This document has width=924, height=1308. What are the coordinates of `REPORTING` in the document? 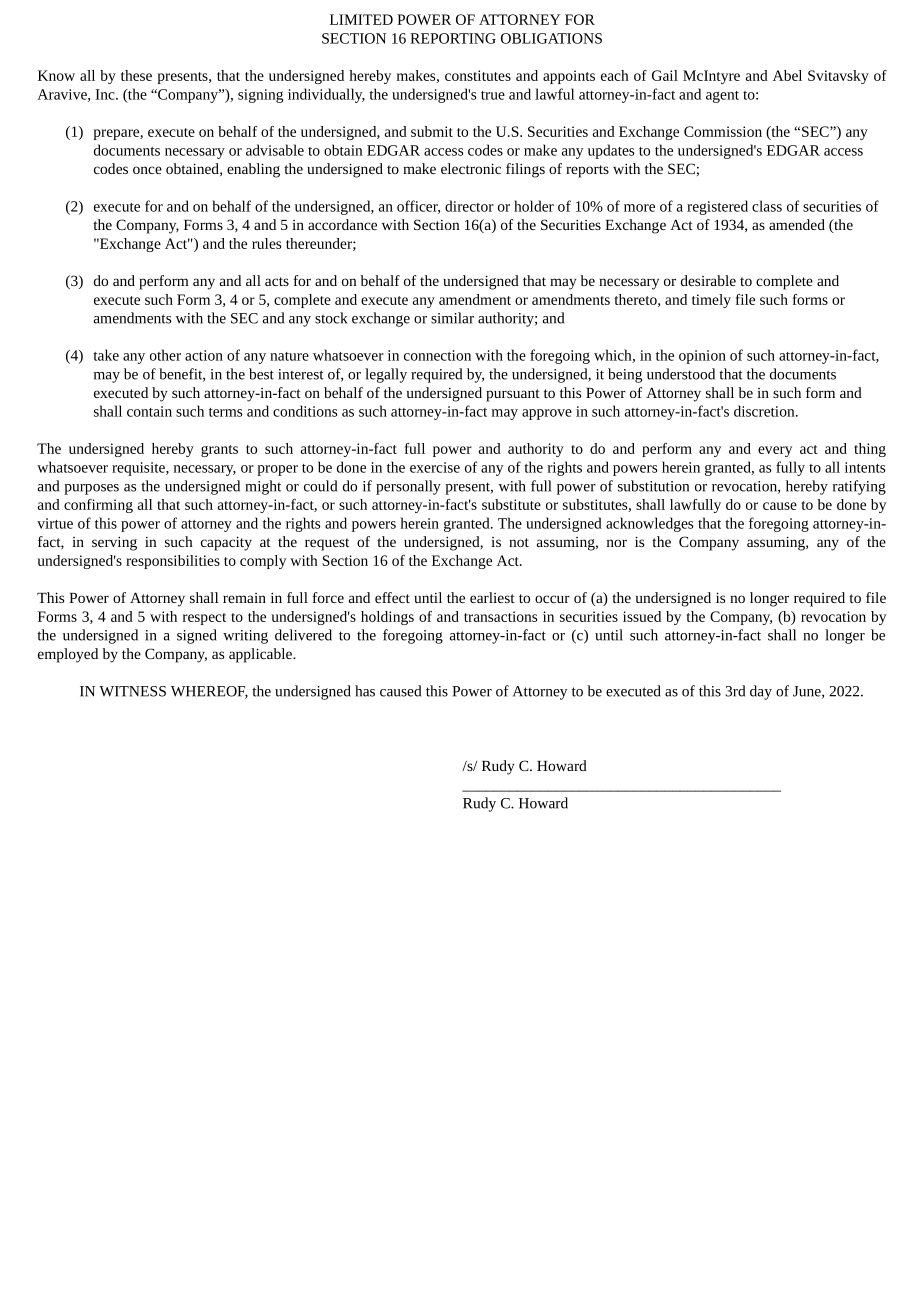 It's located at (453, 38).
